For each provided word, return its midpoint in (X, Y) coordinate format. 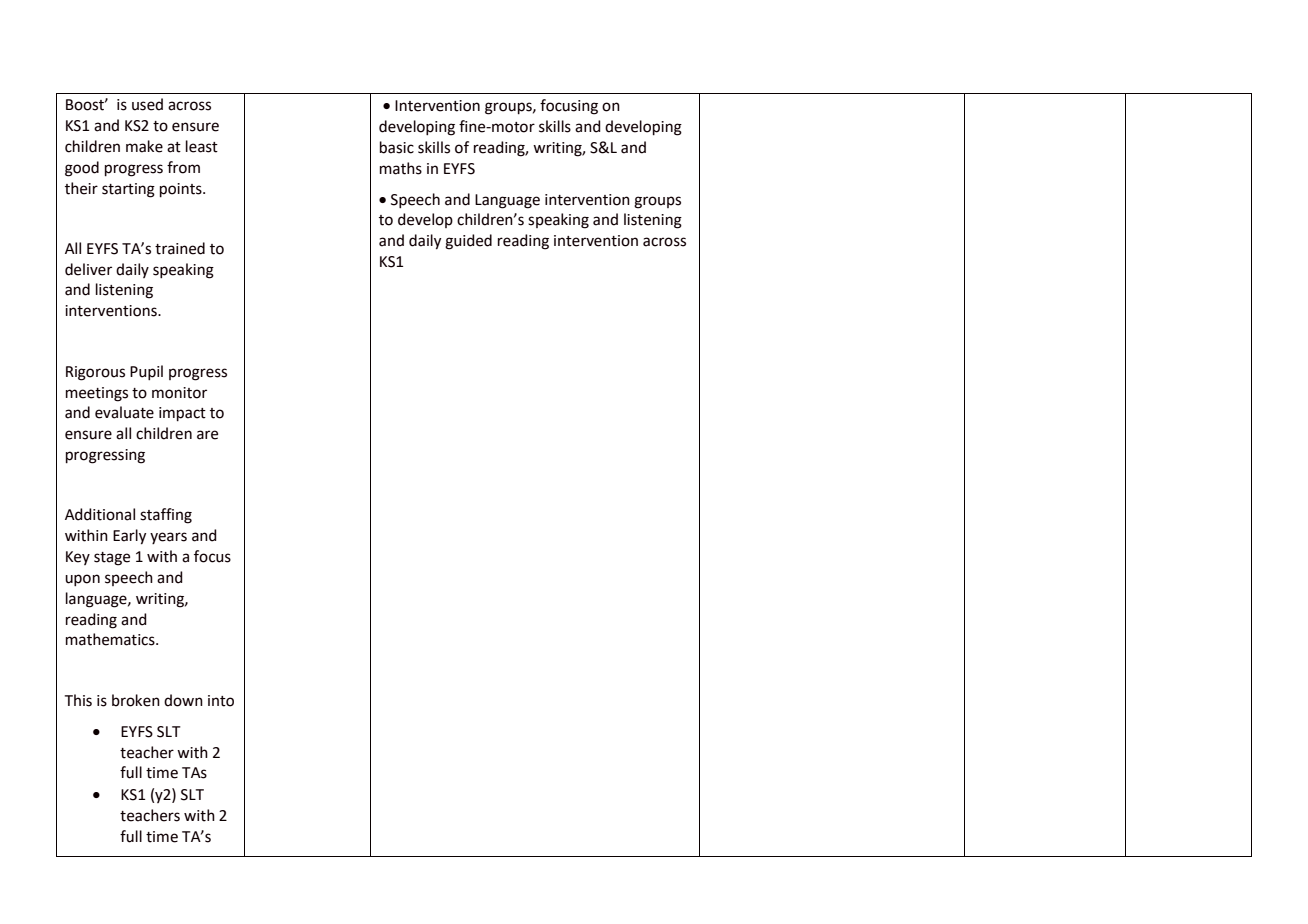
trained (180, 248)
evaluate (124, 412)
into (221, 701)
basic (397, 147)
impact (182, 414)
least (202, 146)
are (207, 435)
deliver (88, 269)
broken (136, 700)
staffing (166, 516)
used (147, 104)
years (168, 538)
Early (129, 537)
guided (468, 242)
